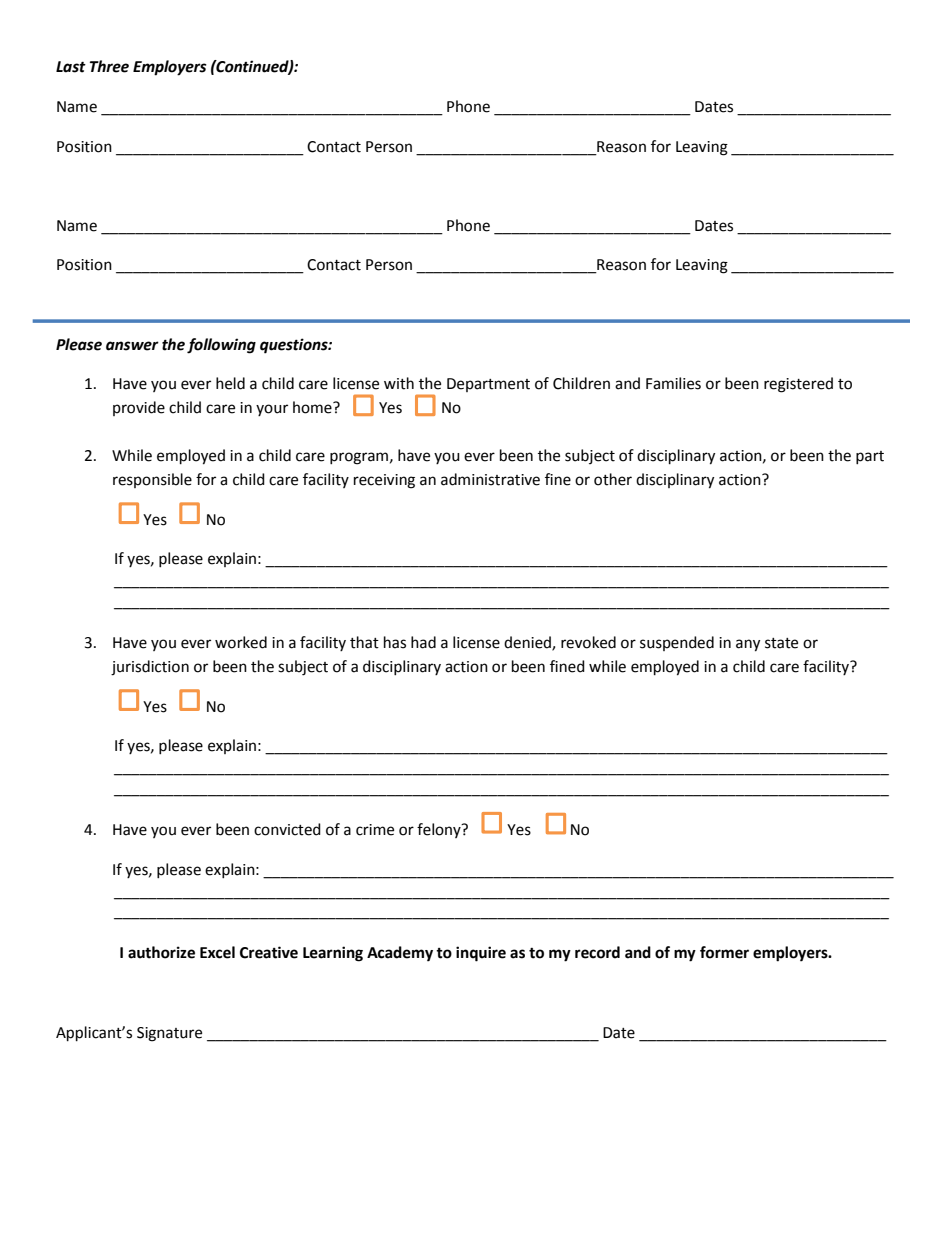 The height and width of the screenshot is (1233, 952). I want to click on receiving, so click(384, 481).
